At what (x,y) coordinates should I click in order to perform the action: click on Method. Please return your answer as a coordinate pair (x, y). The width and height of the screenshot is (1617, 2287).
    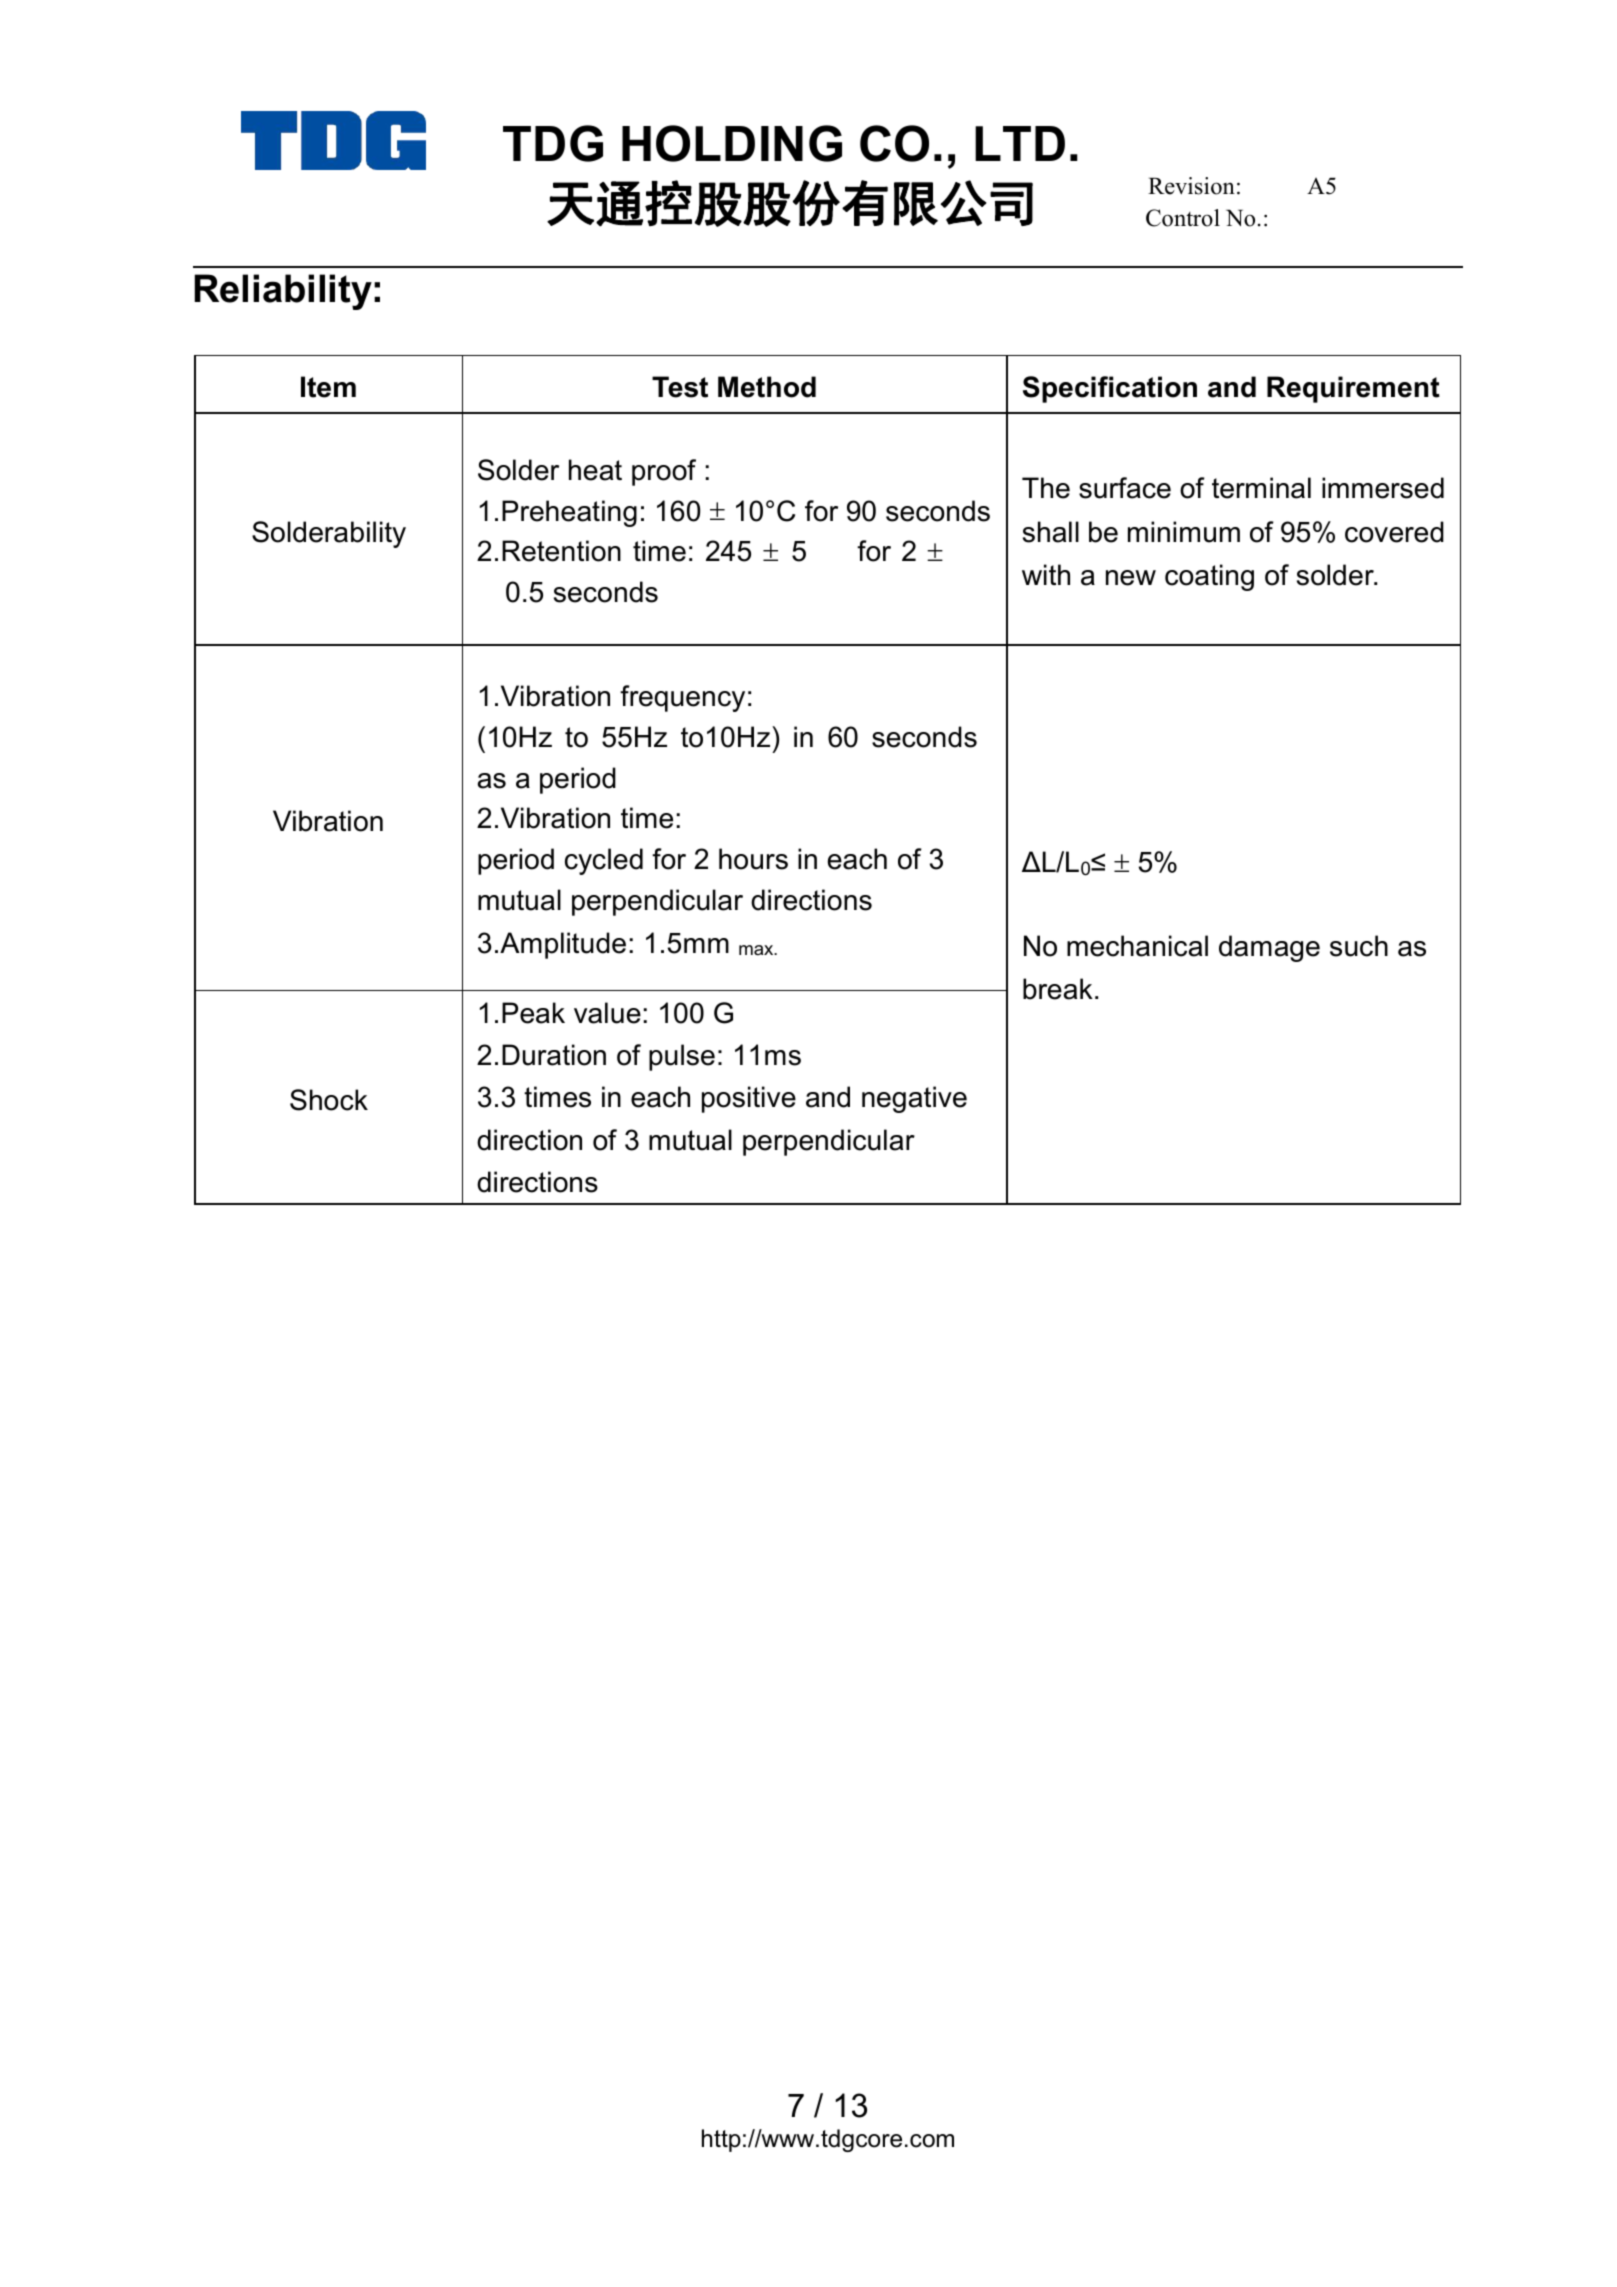
    Looking at the image, I should click on (767, 387).
